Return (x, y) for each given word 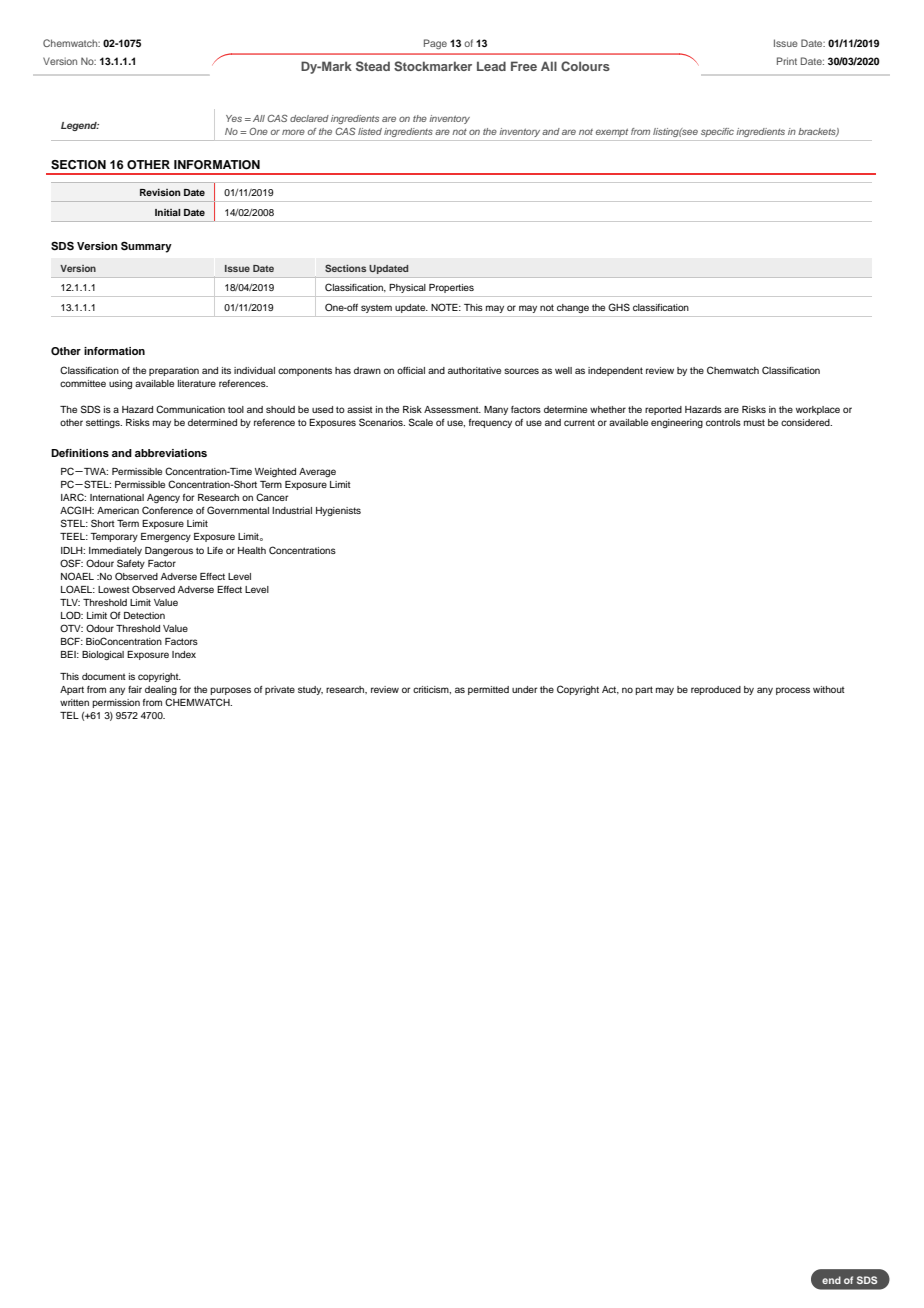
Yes (234, 118)
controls (723, 422)
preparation (174, 371)
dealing (161, 690)
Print (787, 61)
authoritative (474, 370)
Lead (491, 66)
